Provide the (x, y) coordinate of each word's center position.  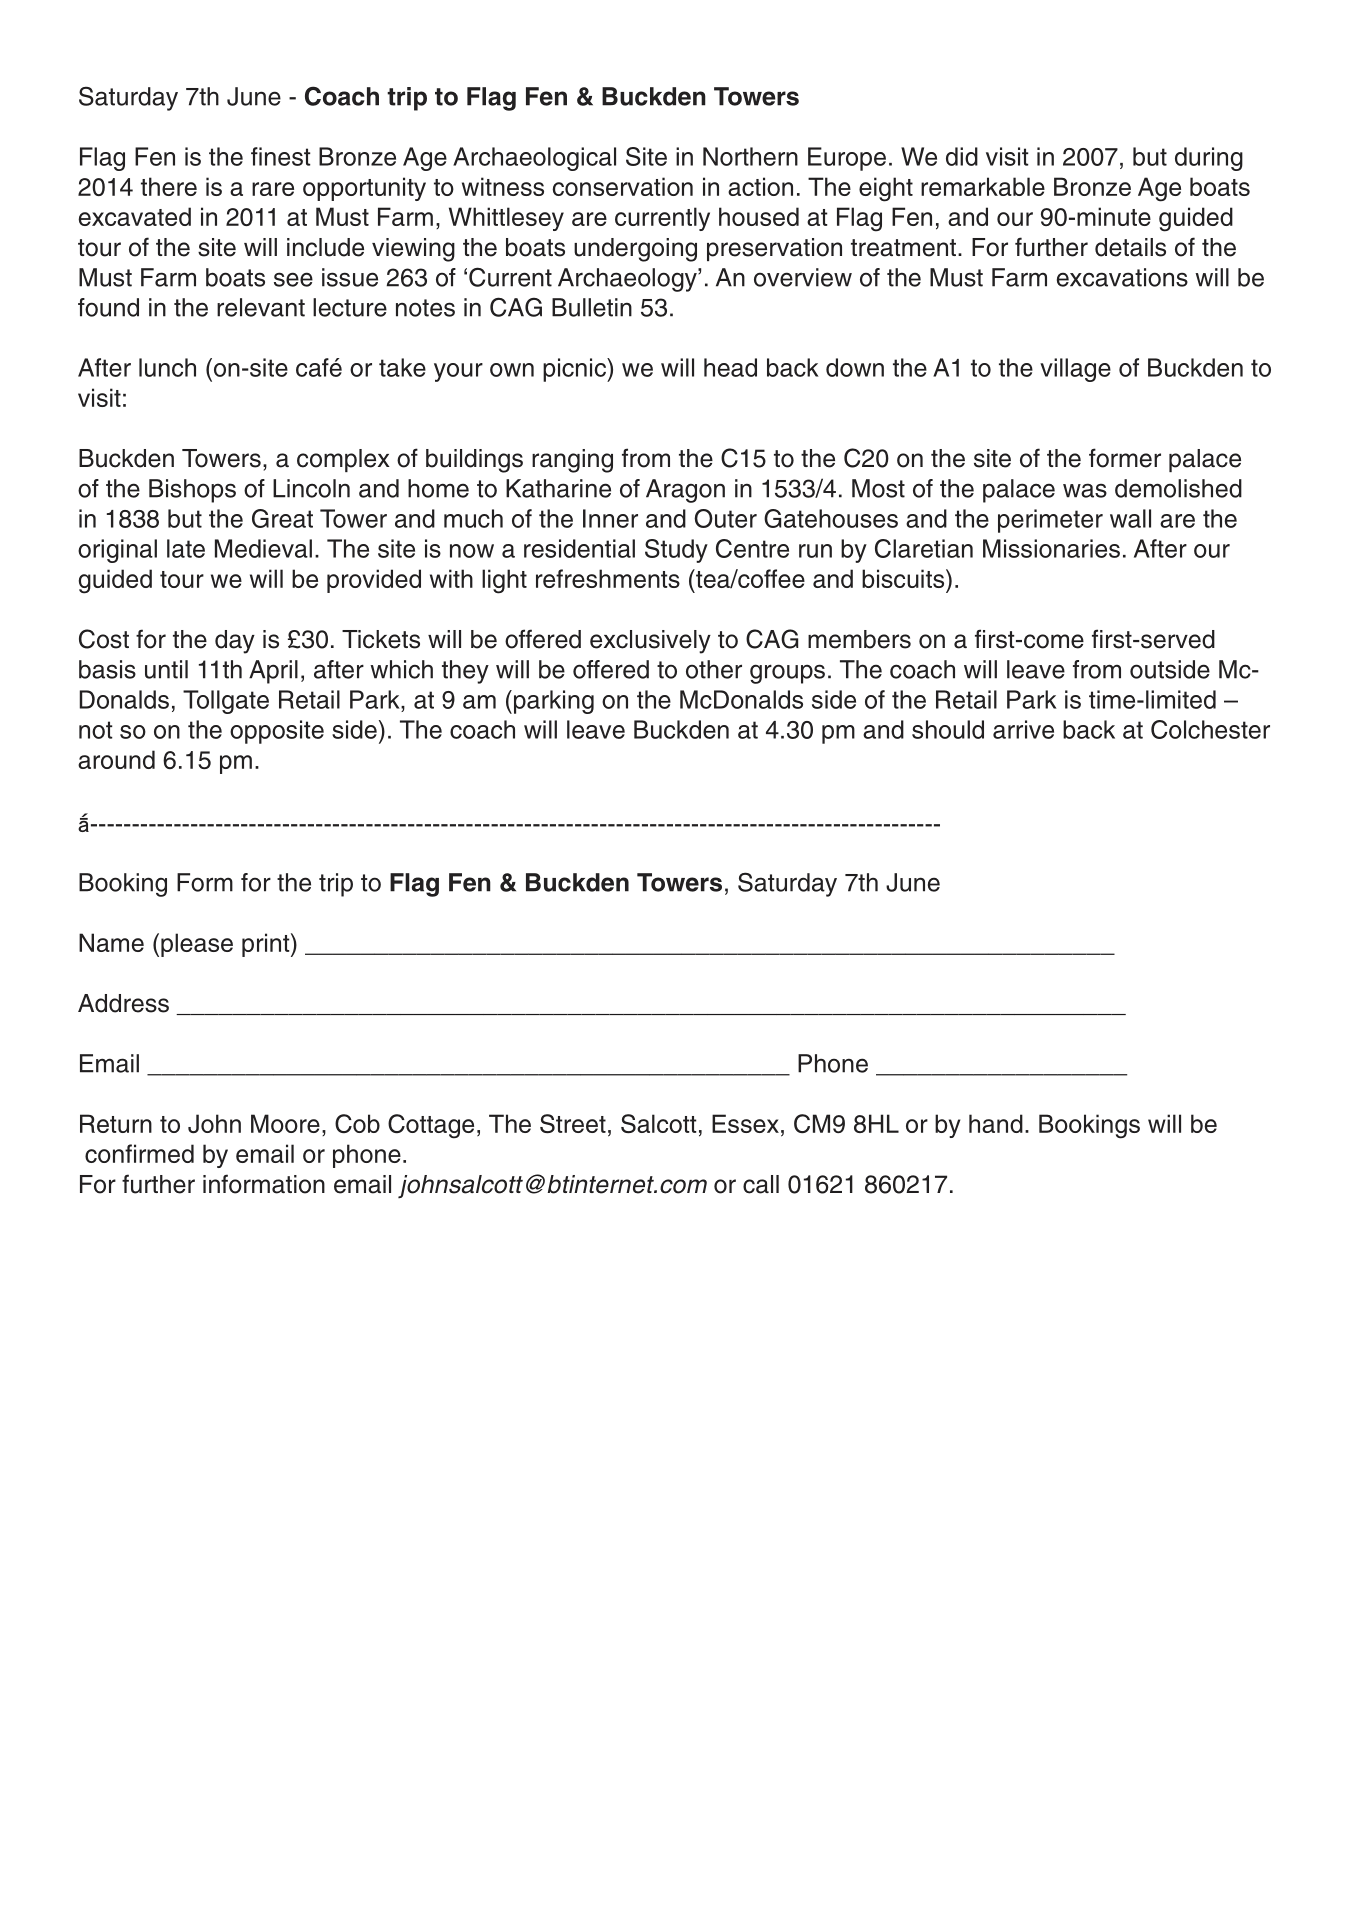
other (714, 669)
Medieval (263, 548)
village (1075, 370)
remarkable (983, 186)
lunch (167, 367)
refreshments (608, 578)
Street (573, 1123)
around (116, 759)
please (197, 945)
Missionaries (1051, 548)
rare (273, 189)
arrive (1023, 729)
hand (996, 1123)
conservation (623, 186)
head (730, 367)
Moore (285, 1123)
